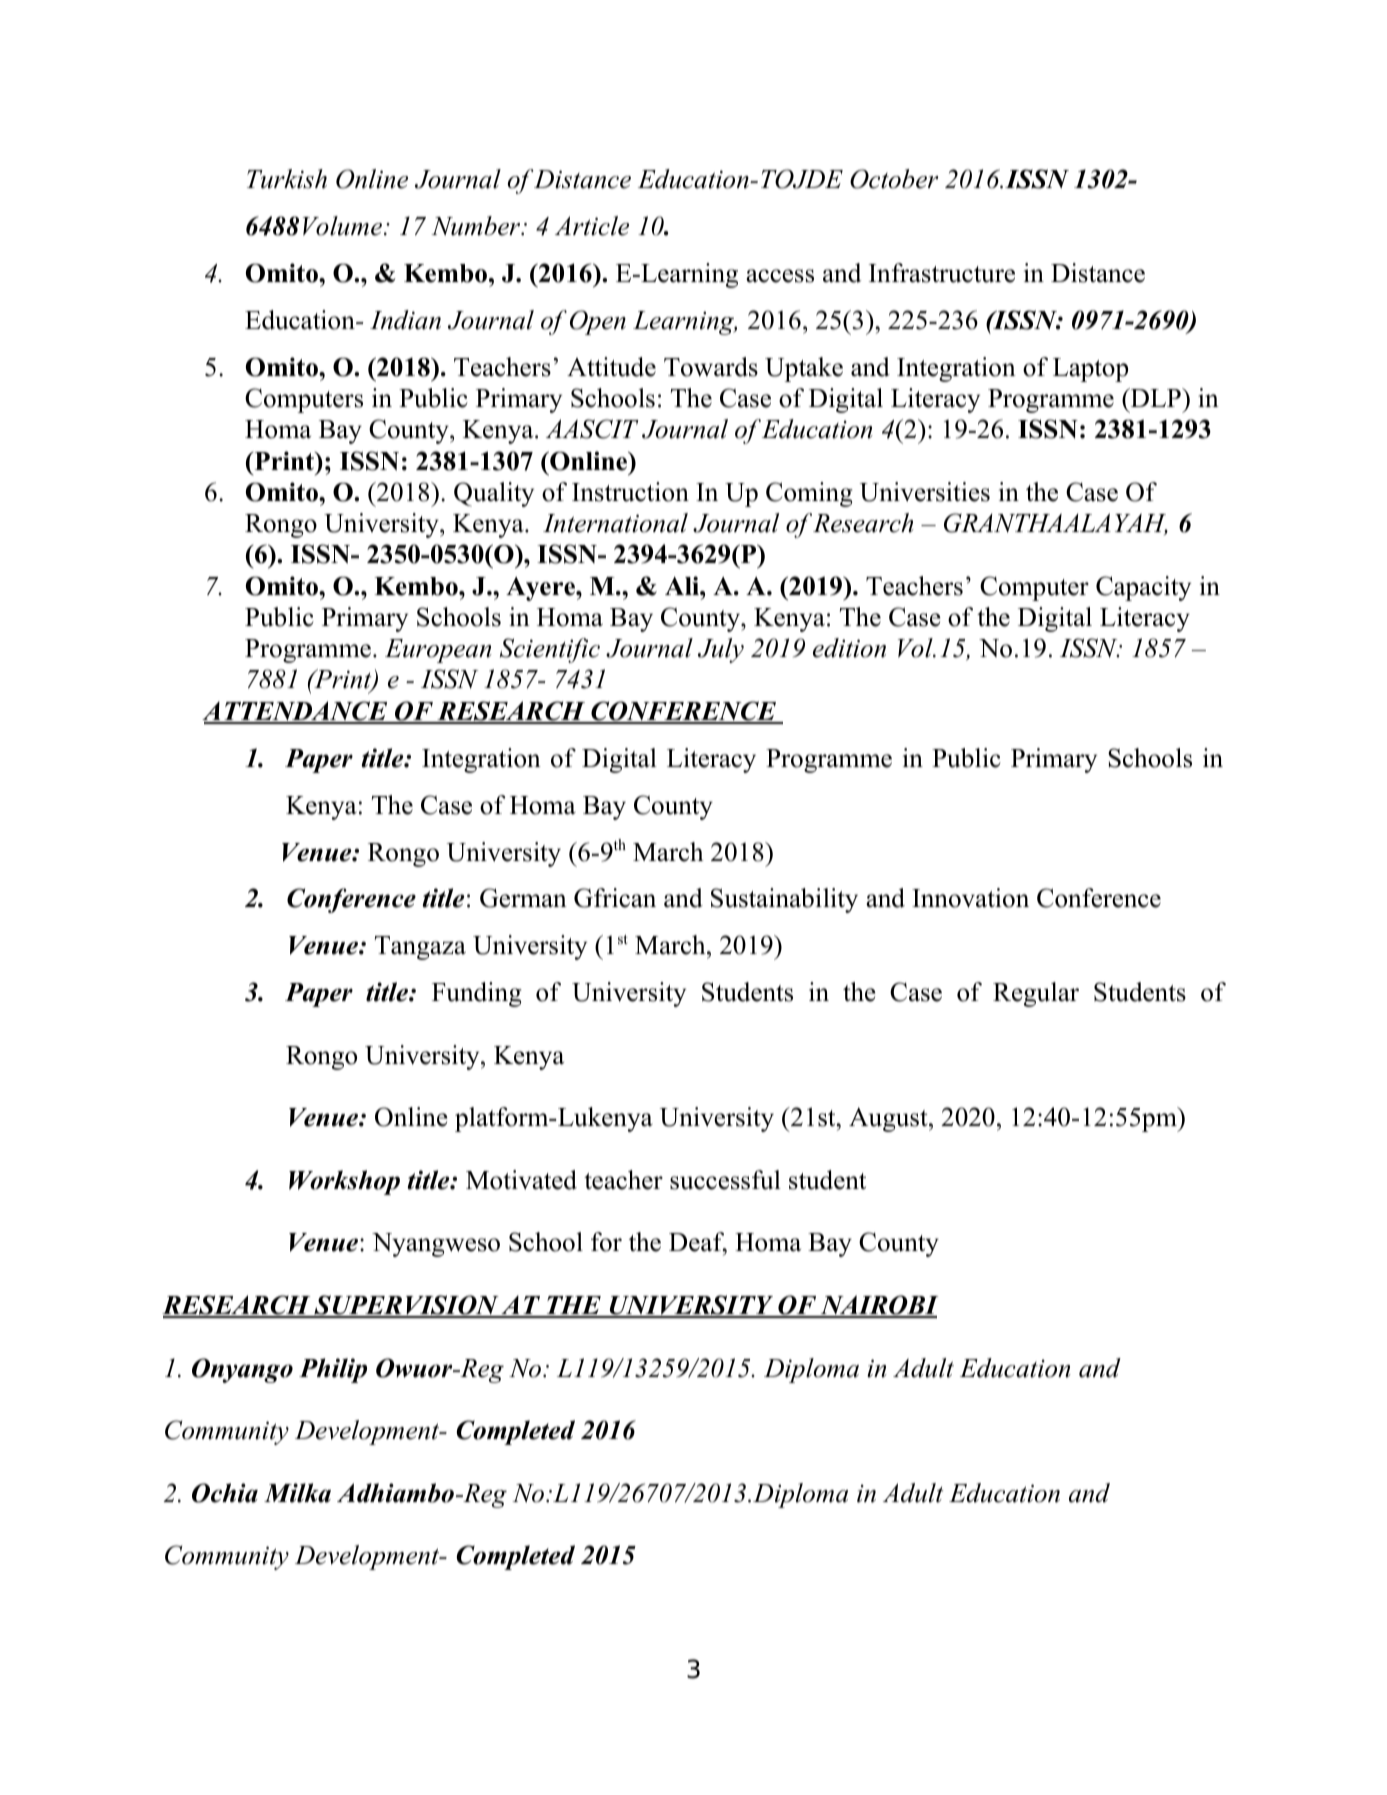  Describe the element at coordinates (406, 1306) in the screenshot. I see `SUPERVISION` at that location.
